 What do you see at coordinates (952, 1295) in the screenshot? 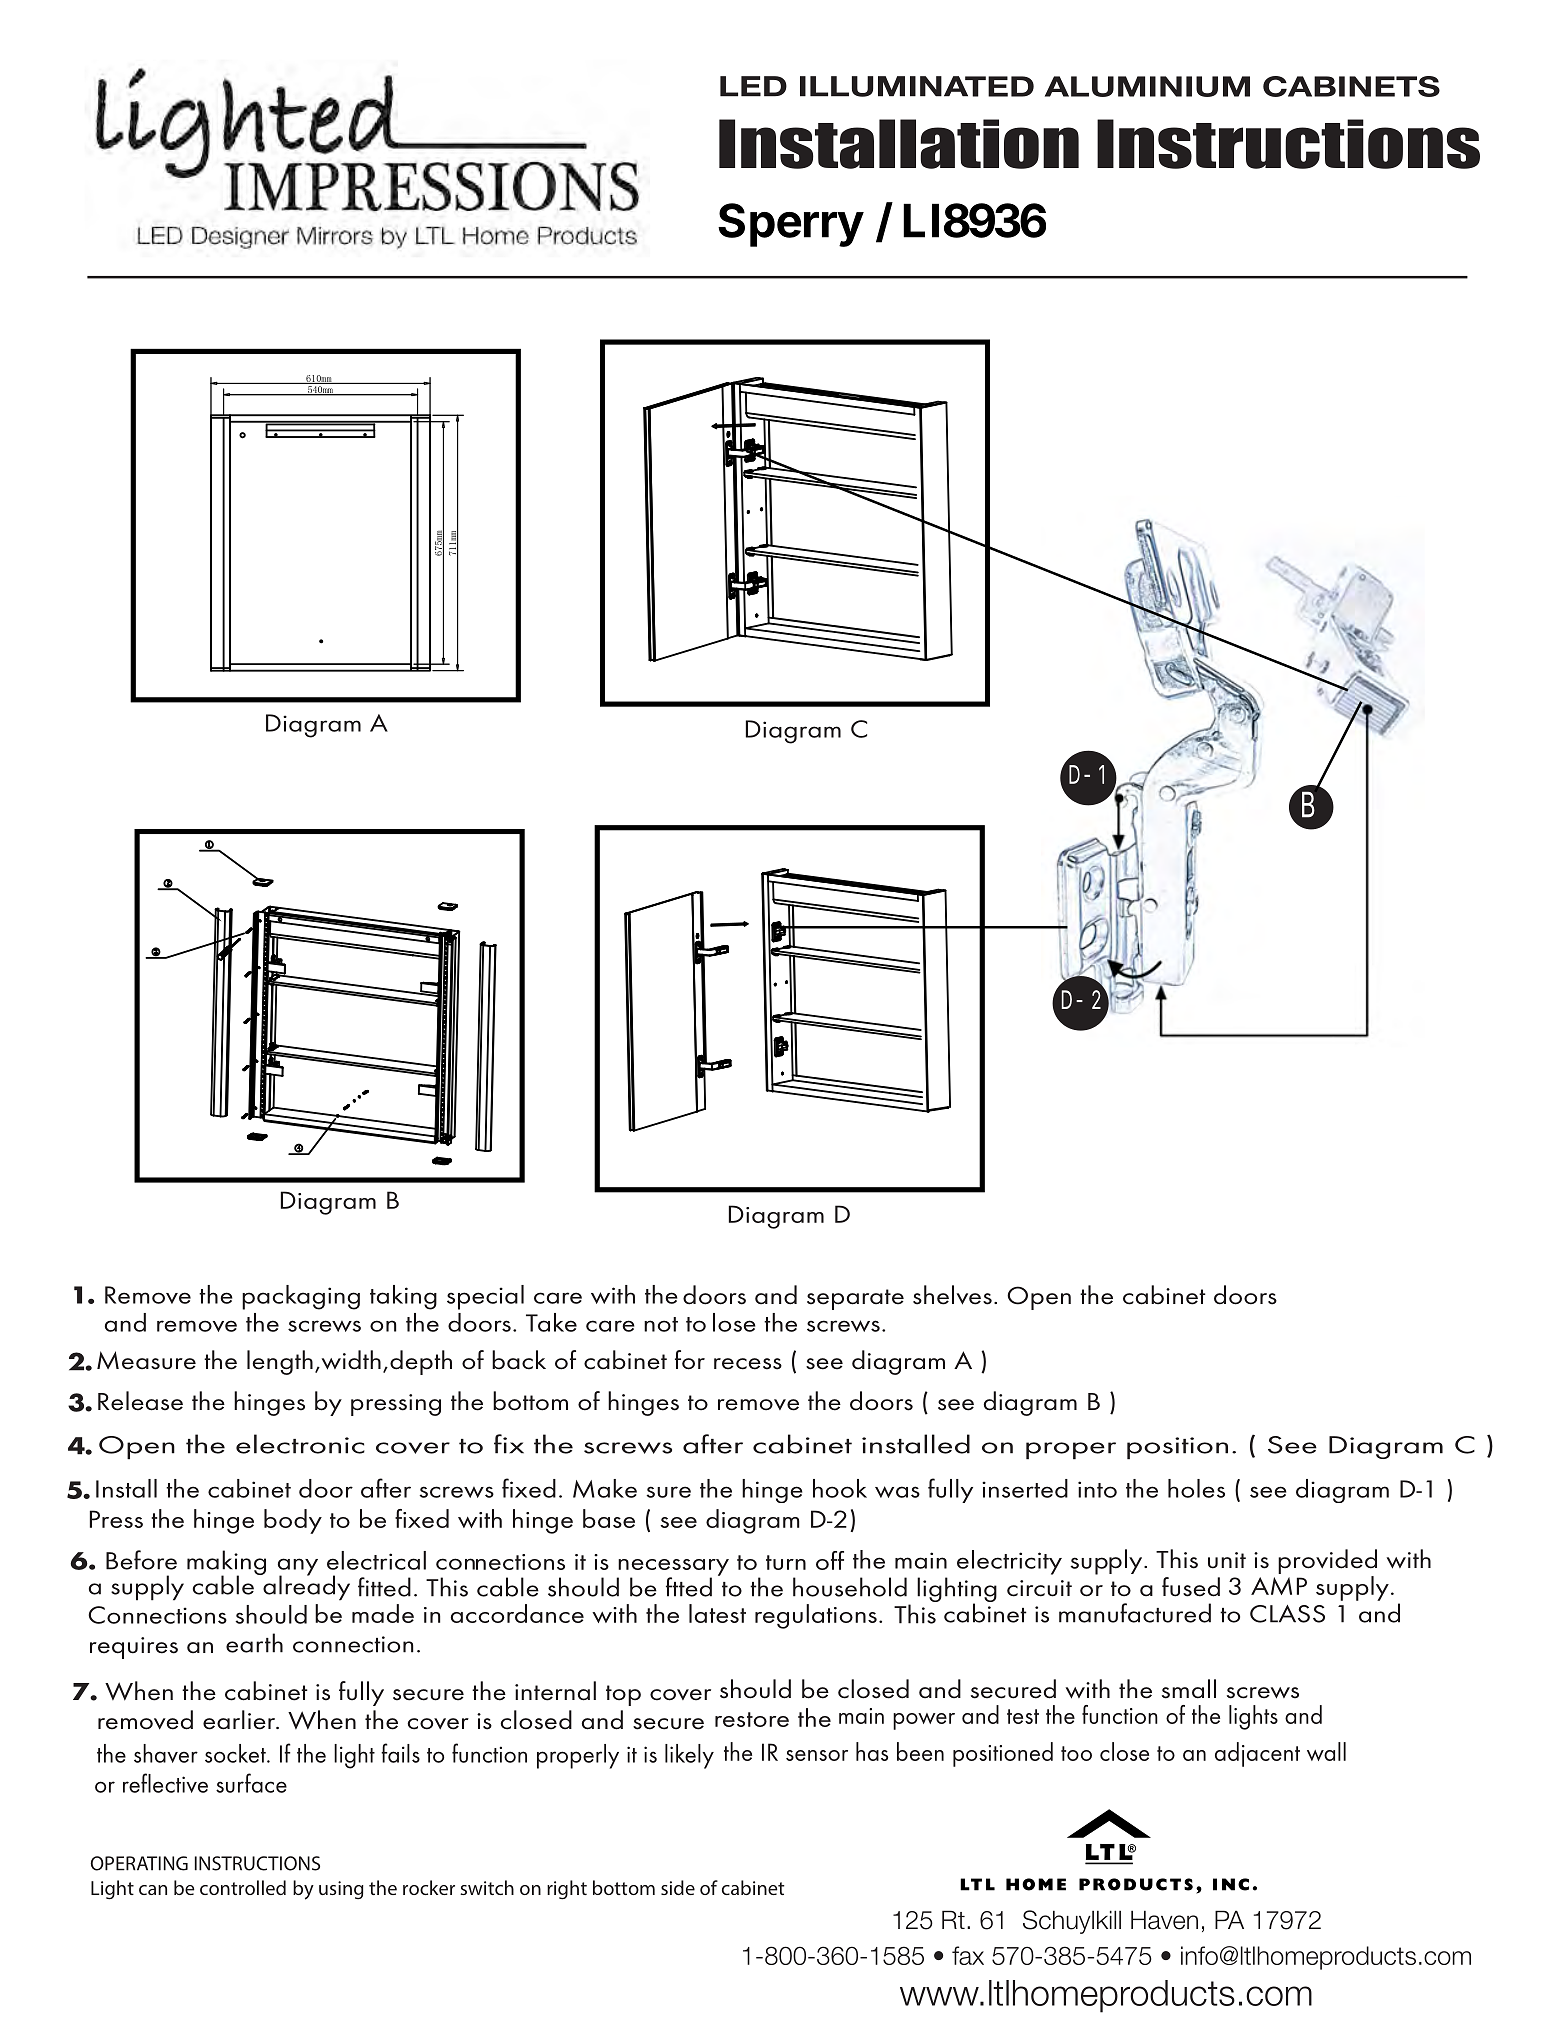
I see `shelves` at bounding box center [952, 1295].
